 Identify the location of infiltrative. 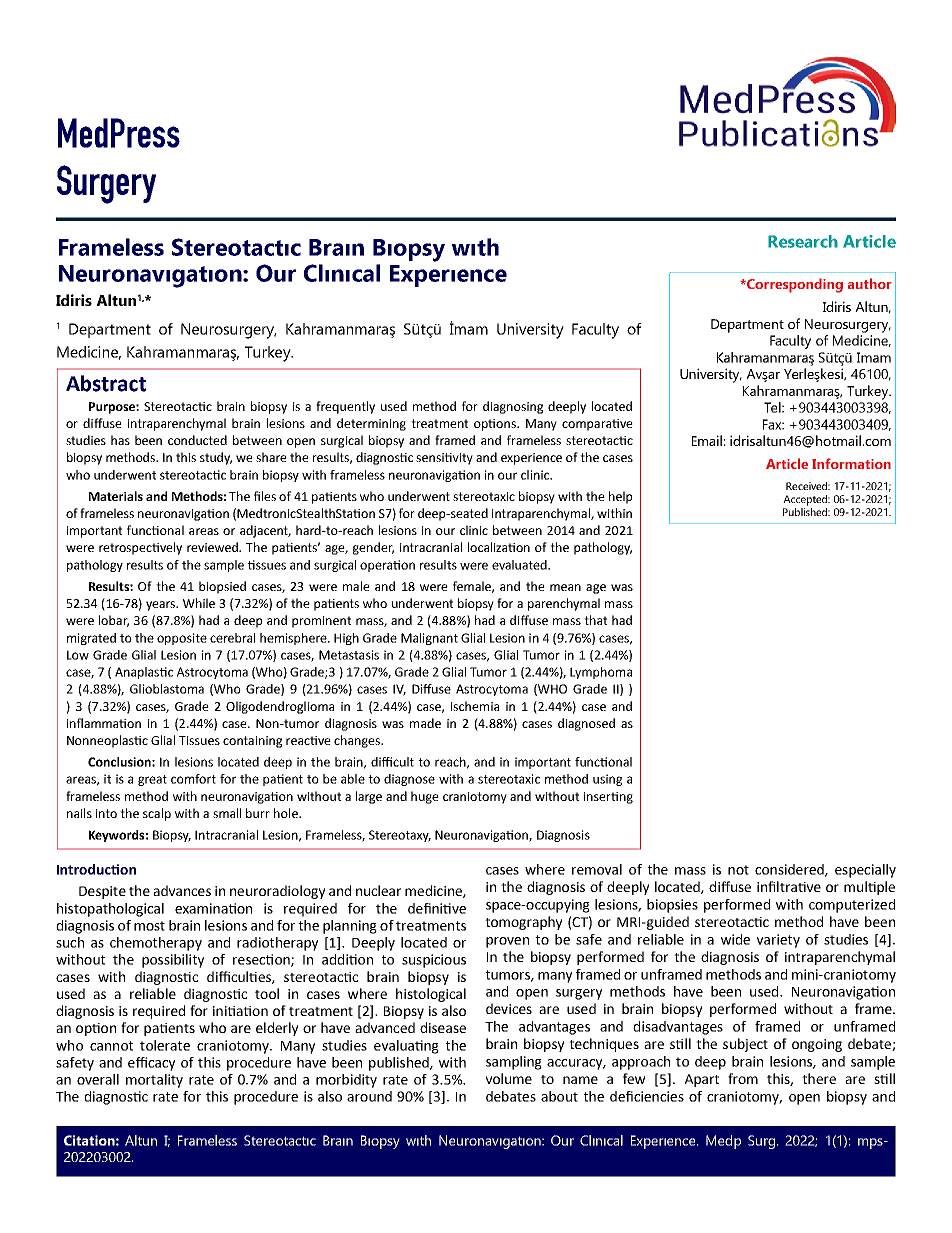
(789, 886).
